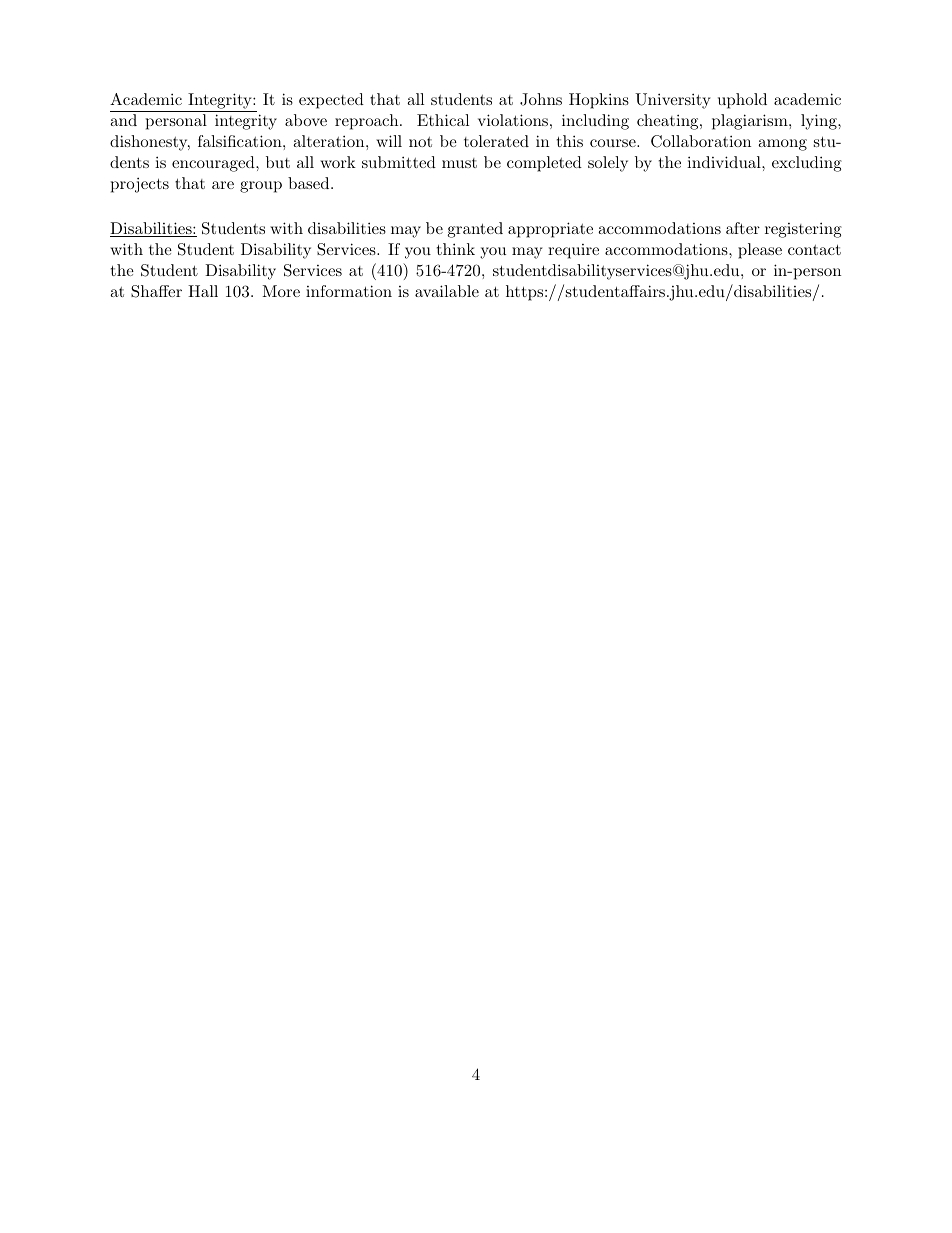 The width and height of the image is (952, 1233). What do you see at coordinates (331, 101) in the image?
I see `expected` at bounding box center [331, 101].
